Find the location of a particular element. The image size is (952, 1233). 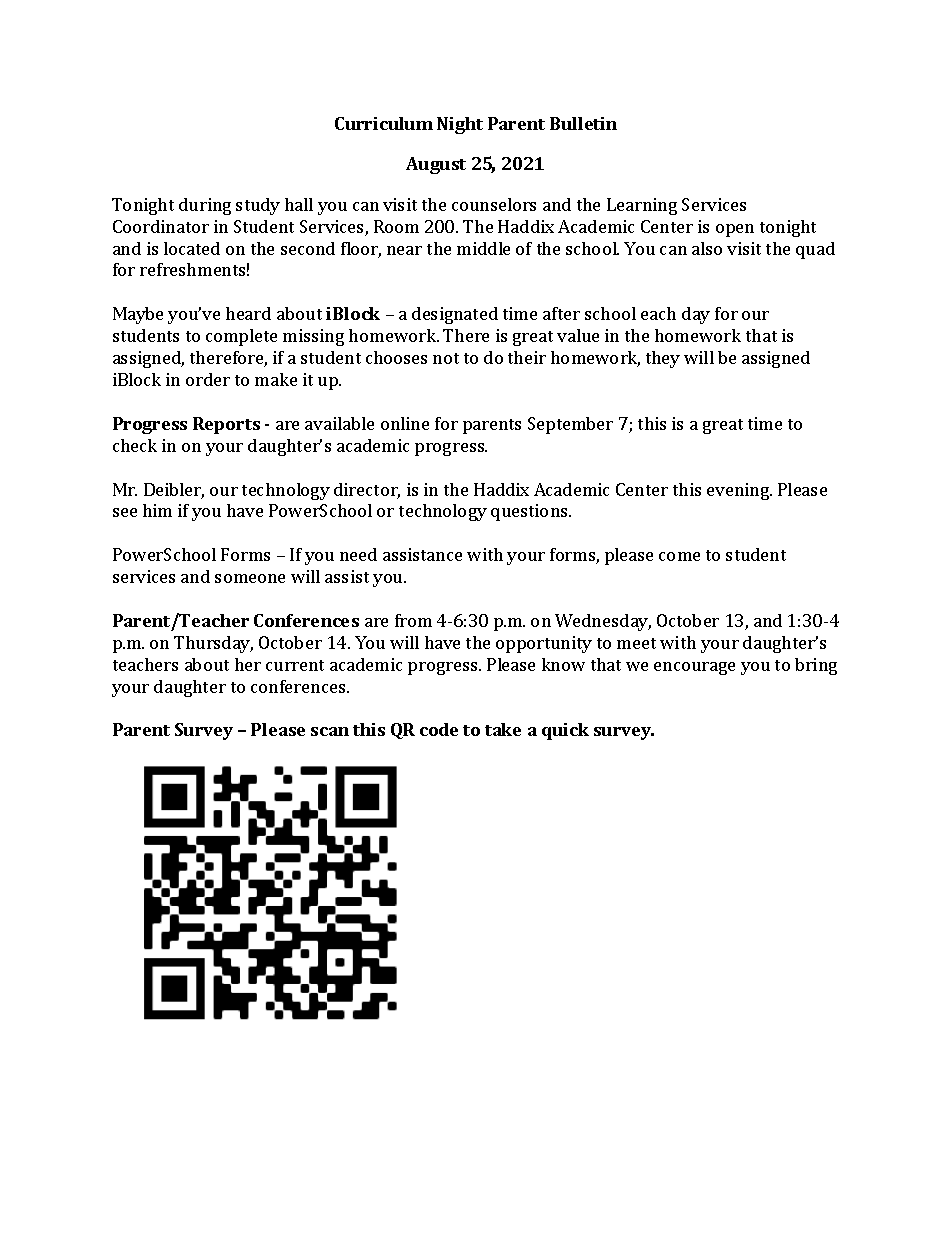

Reports is located at coordinates (226, 425).
